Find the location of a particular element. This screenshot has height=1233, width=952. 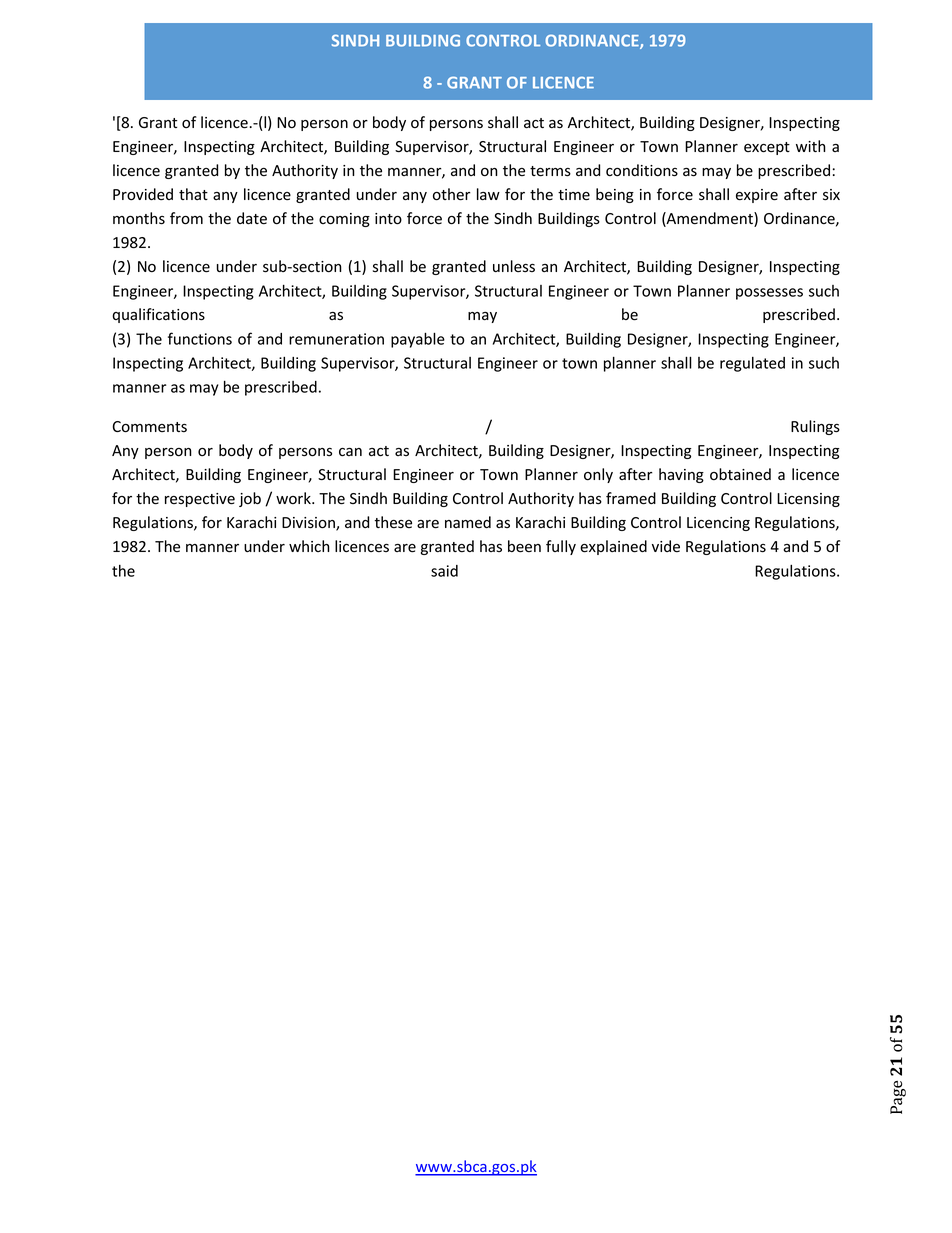

Licencing is located at coordinates (718, 524).
